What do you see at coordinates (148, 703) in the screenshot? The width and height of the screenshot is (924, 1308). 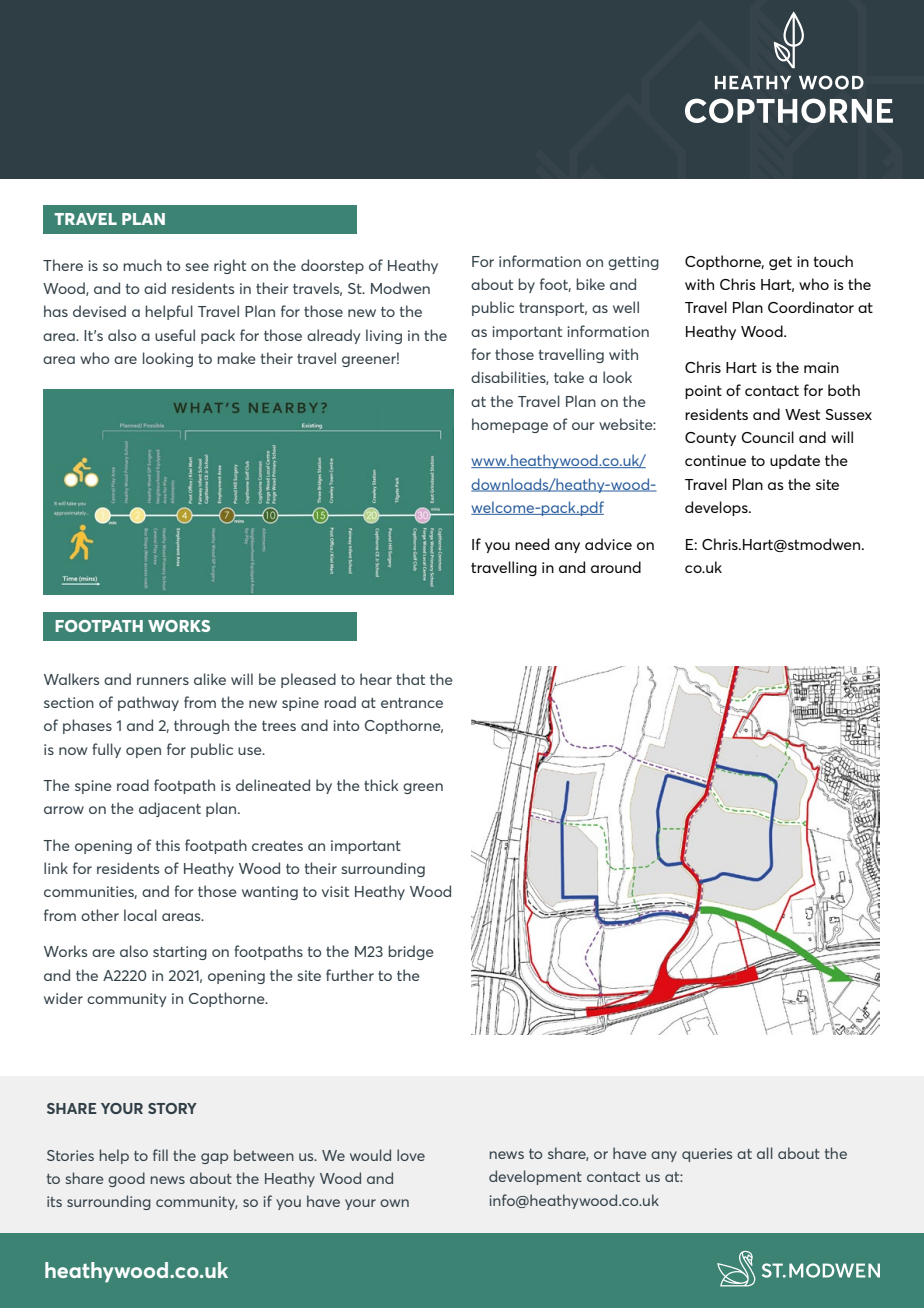 I see `pathway` at bounding box center [148, 703].
